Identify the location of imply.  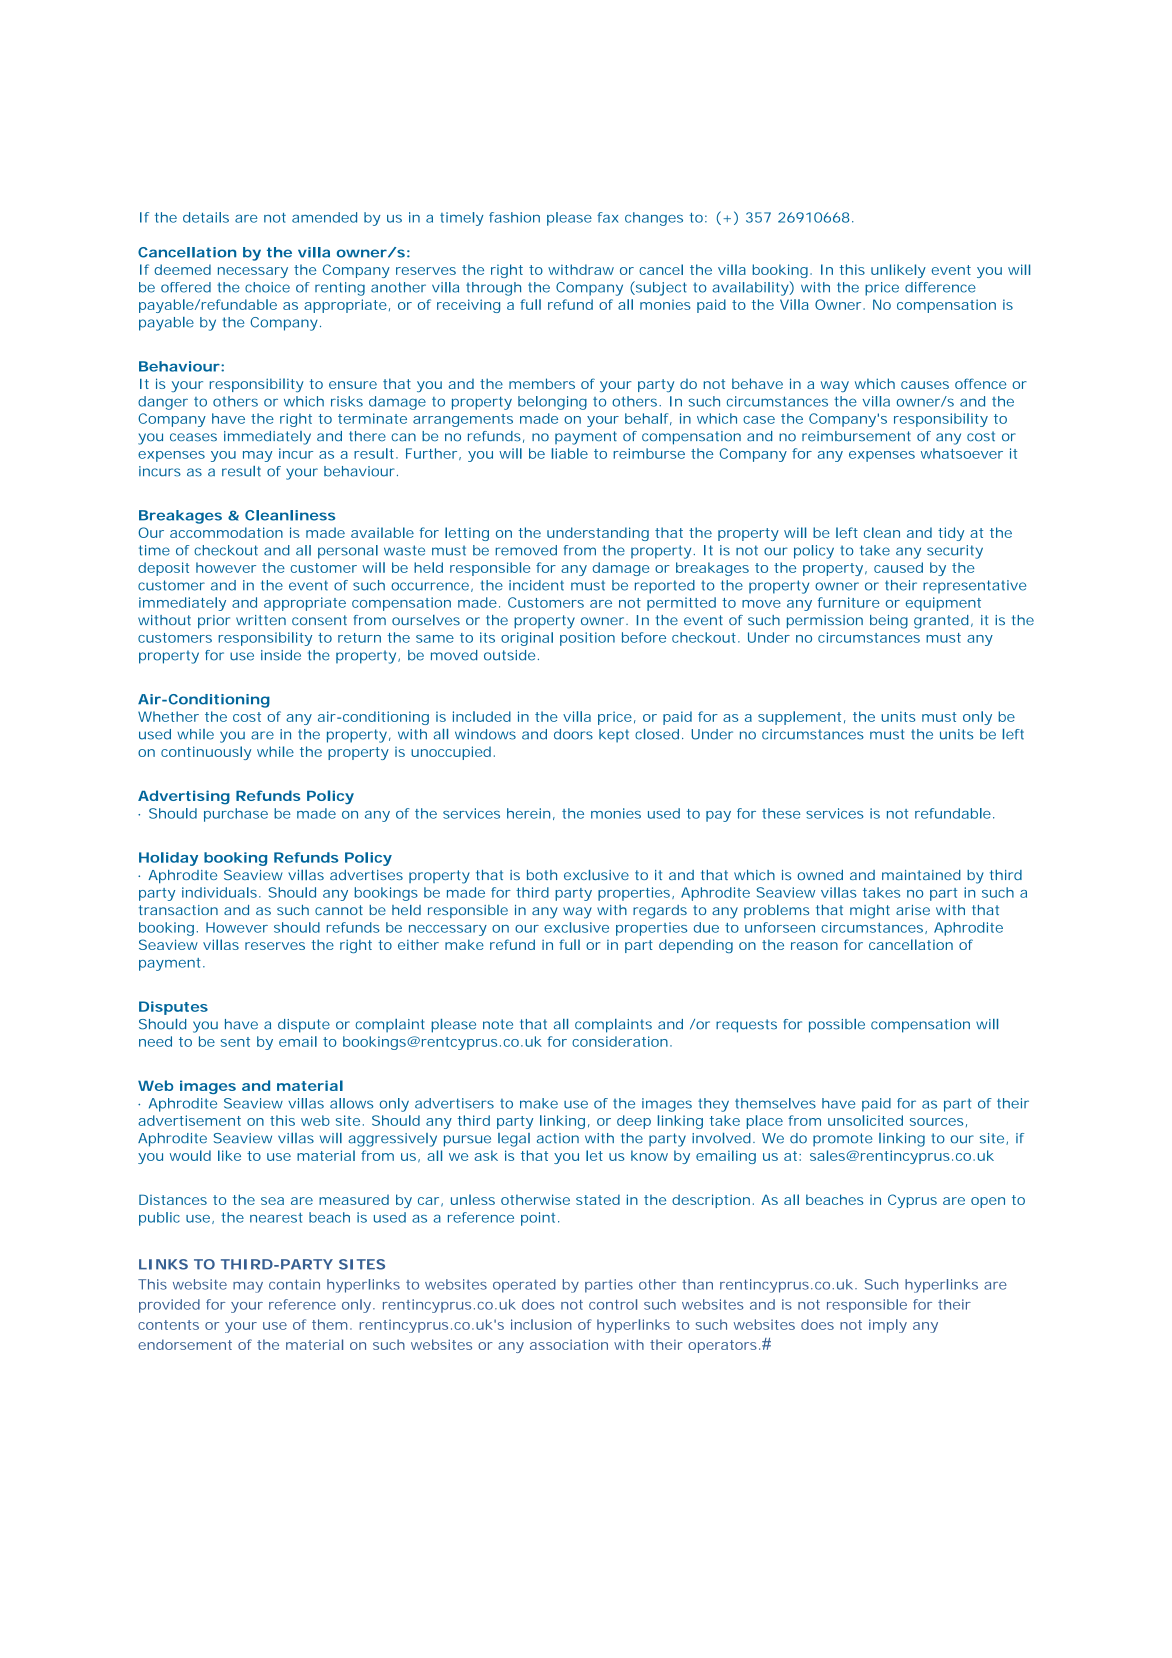
(888, 1326).
